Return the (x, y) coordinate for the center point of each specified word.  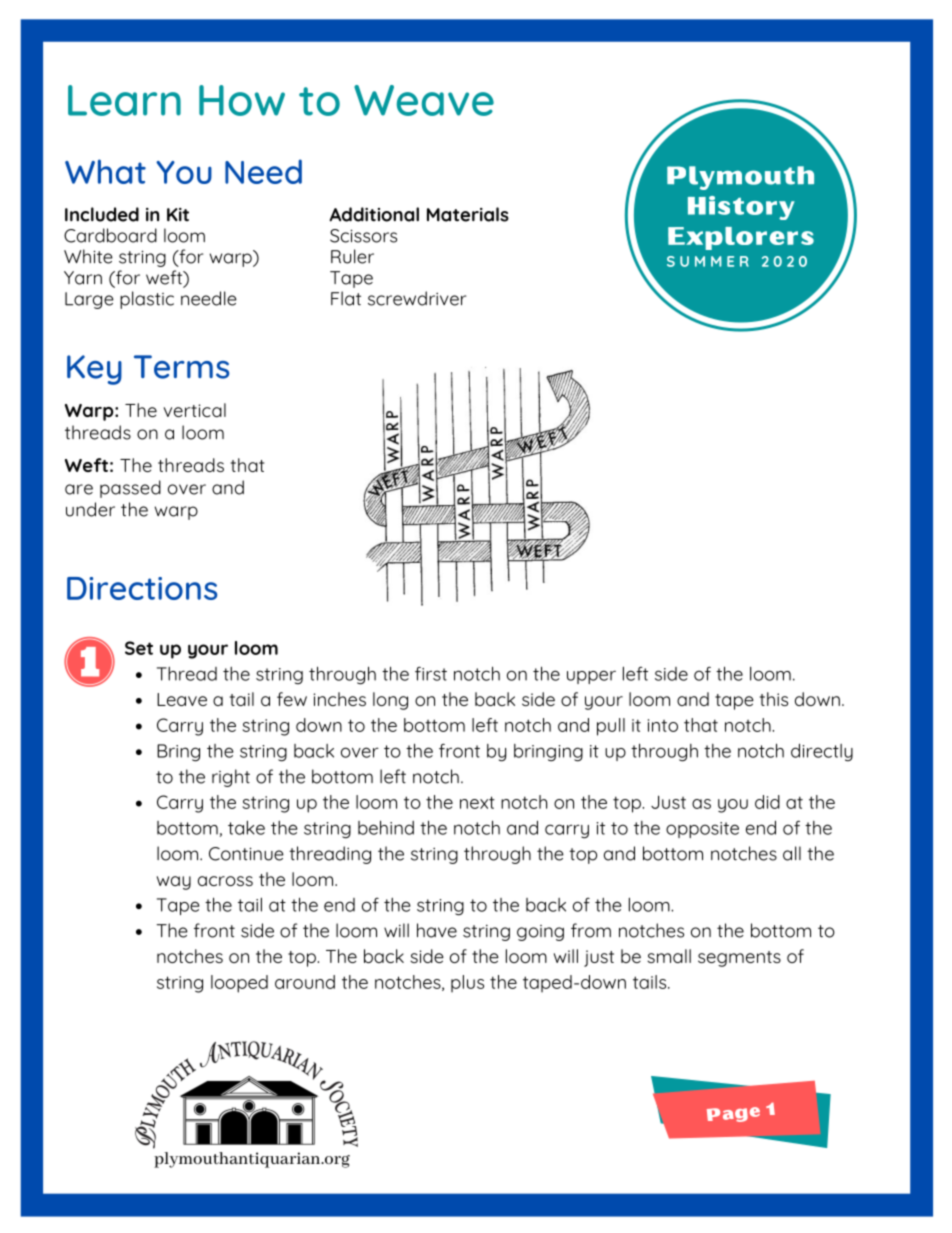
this (774, 699)
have (437, 930)
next (477, 802)
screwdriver (417, 298)
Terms (181, 367)
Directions (142, 588)
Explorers (741, 238)
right (231, 778)
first (431, 673)
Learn (124, 100)
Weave (424, 100)
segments (739, 959)
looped (239, 984)
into (663, 725)
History (741, 208)
